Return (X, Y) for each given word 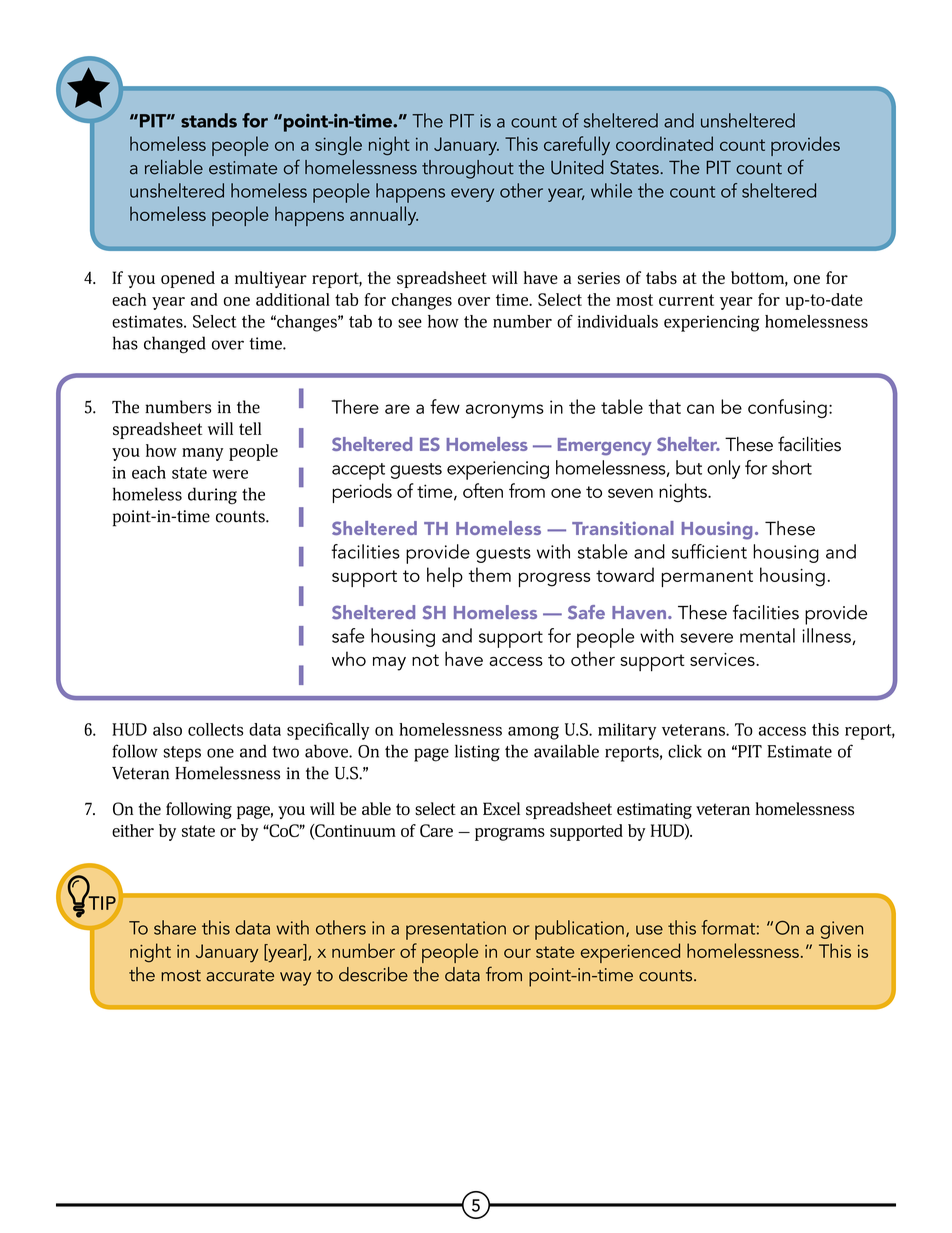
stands (209, 120)
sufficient (709, 551)
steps (182, 754)
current (686, 300)
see (410, 323)
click (685, 751)
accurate (240, 976)
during (212, 496)
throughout (468, 169)
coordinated (664, 143)
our (517, 953)
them (490, 574)
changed (175, 345)
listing (477, 753)
